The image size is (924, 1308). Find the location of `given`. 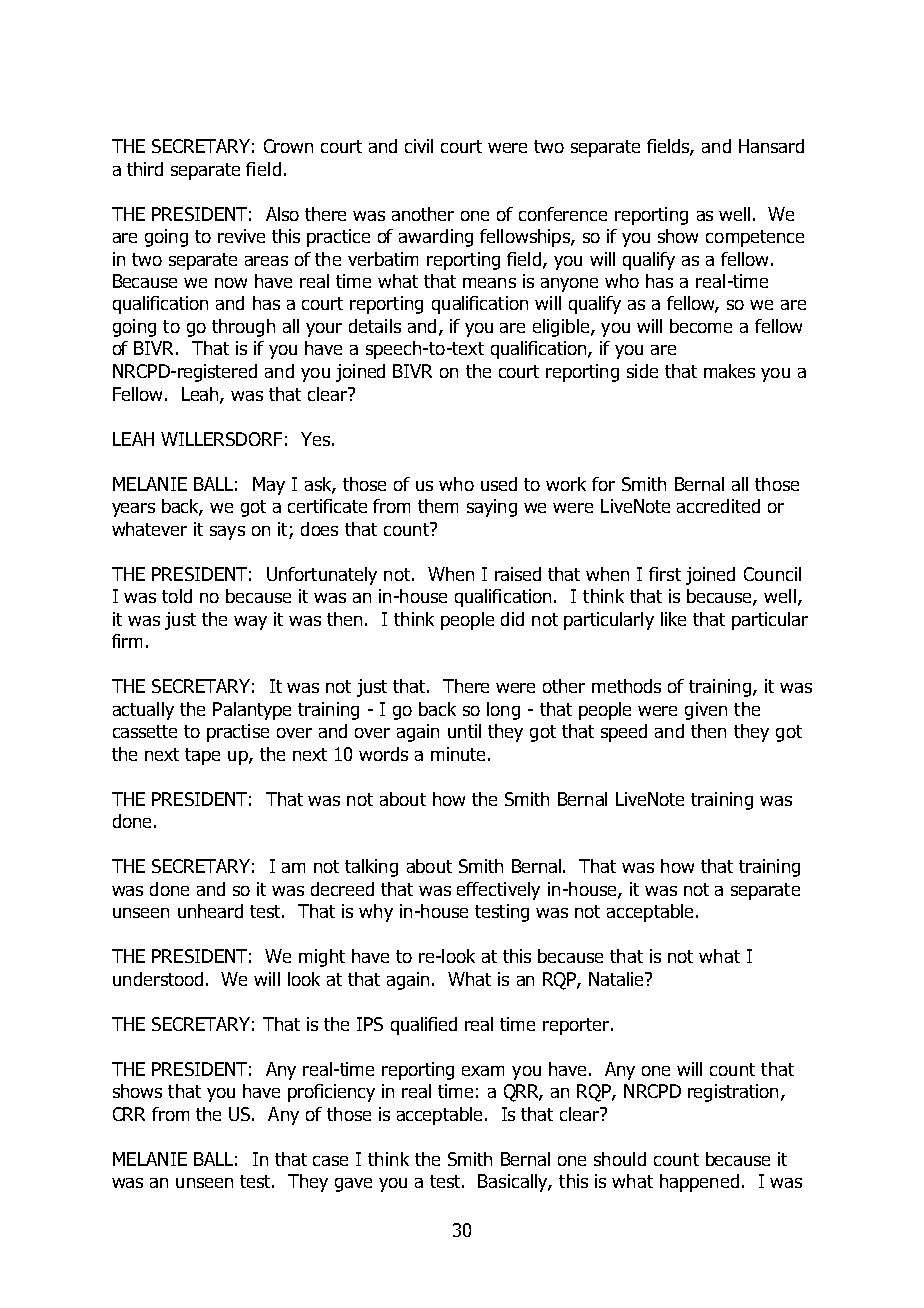

given is located at coordinates (706, 711).
